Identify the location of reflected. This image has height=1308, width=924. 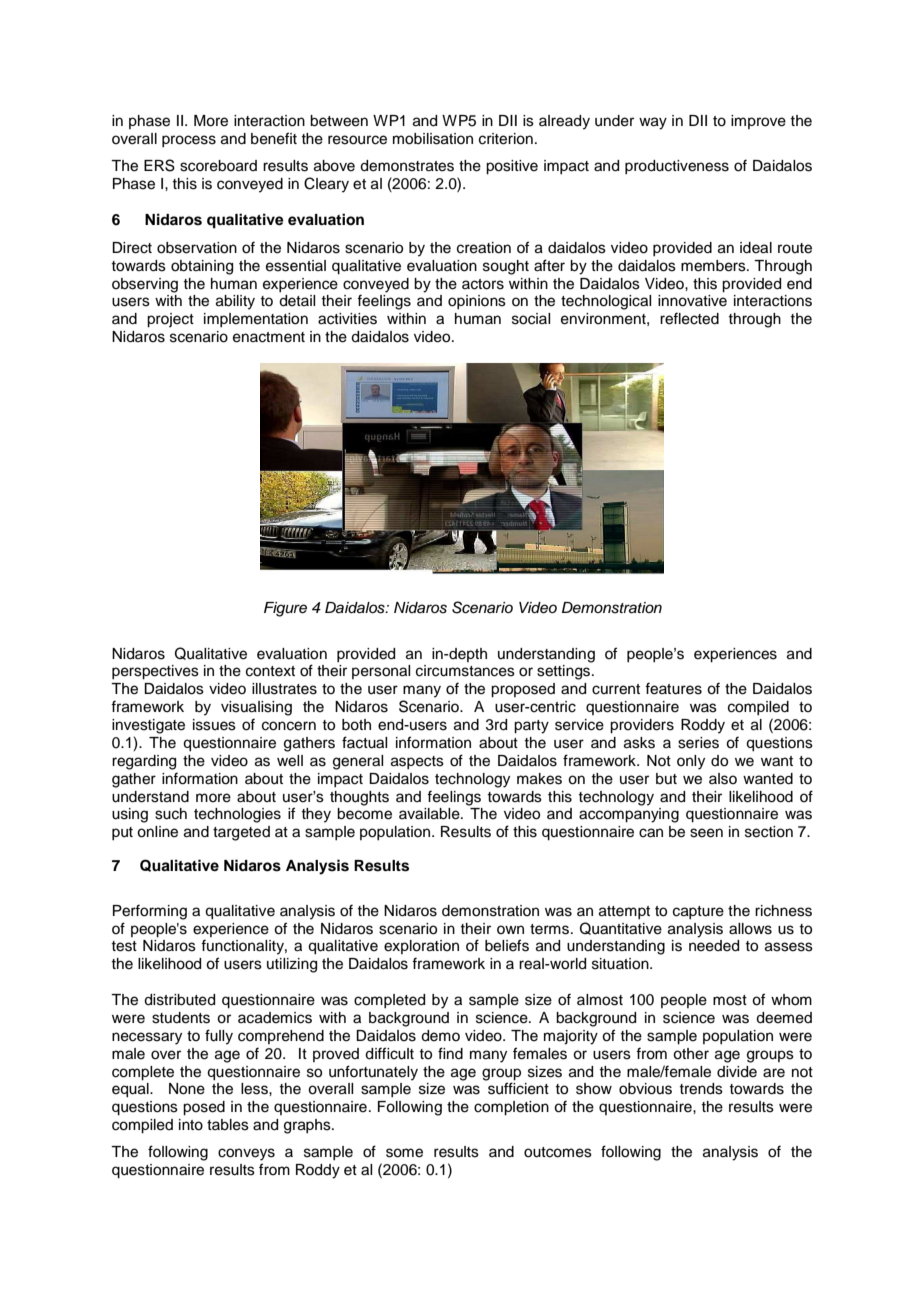
(689, 318).
